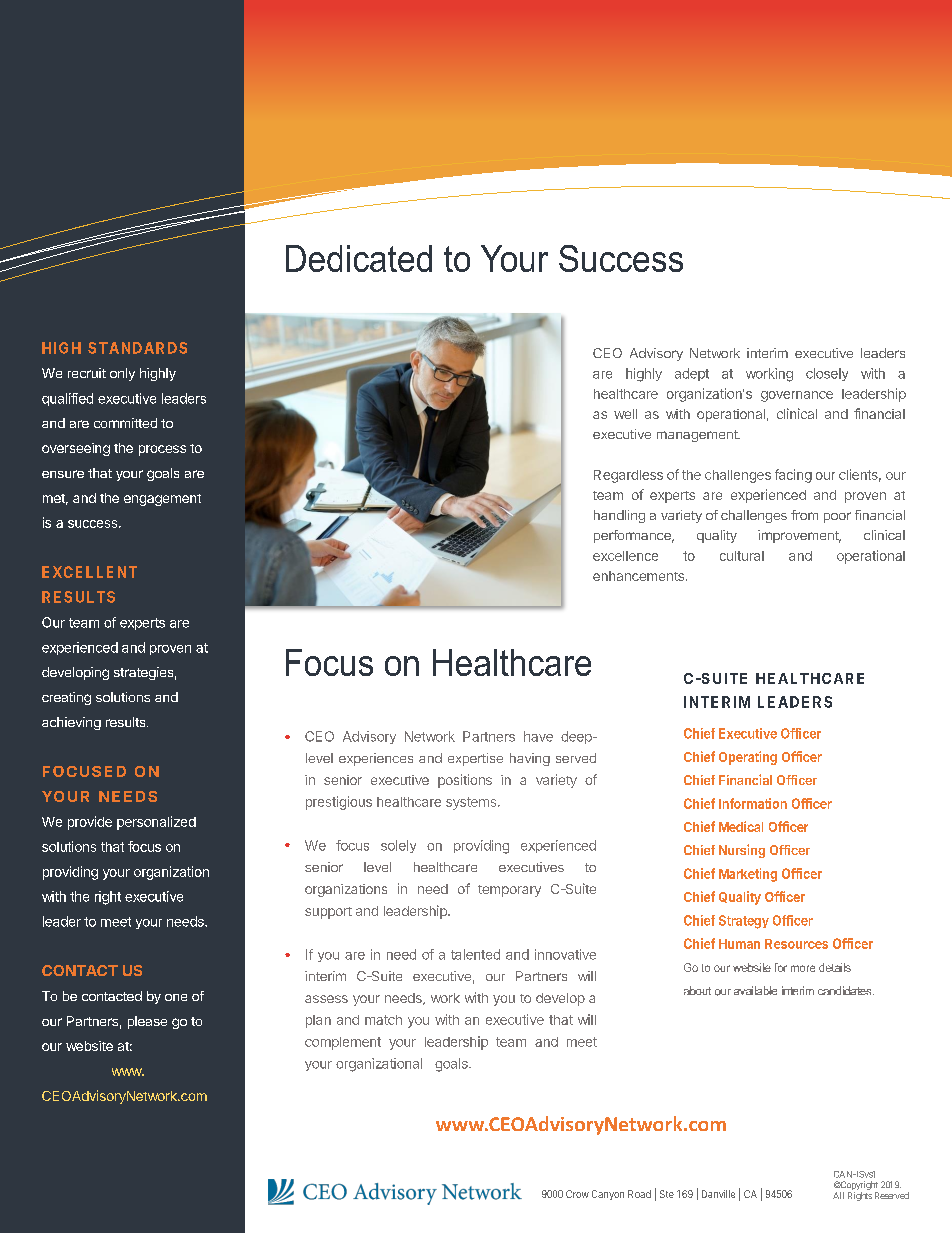 The height and width of the image is (1233, 952). I want to click on only, so click(122, 374).
